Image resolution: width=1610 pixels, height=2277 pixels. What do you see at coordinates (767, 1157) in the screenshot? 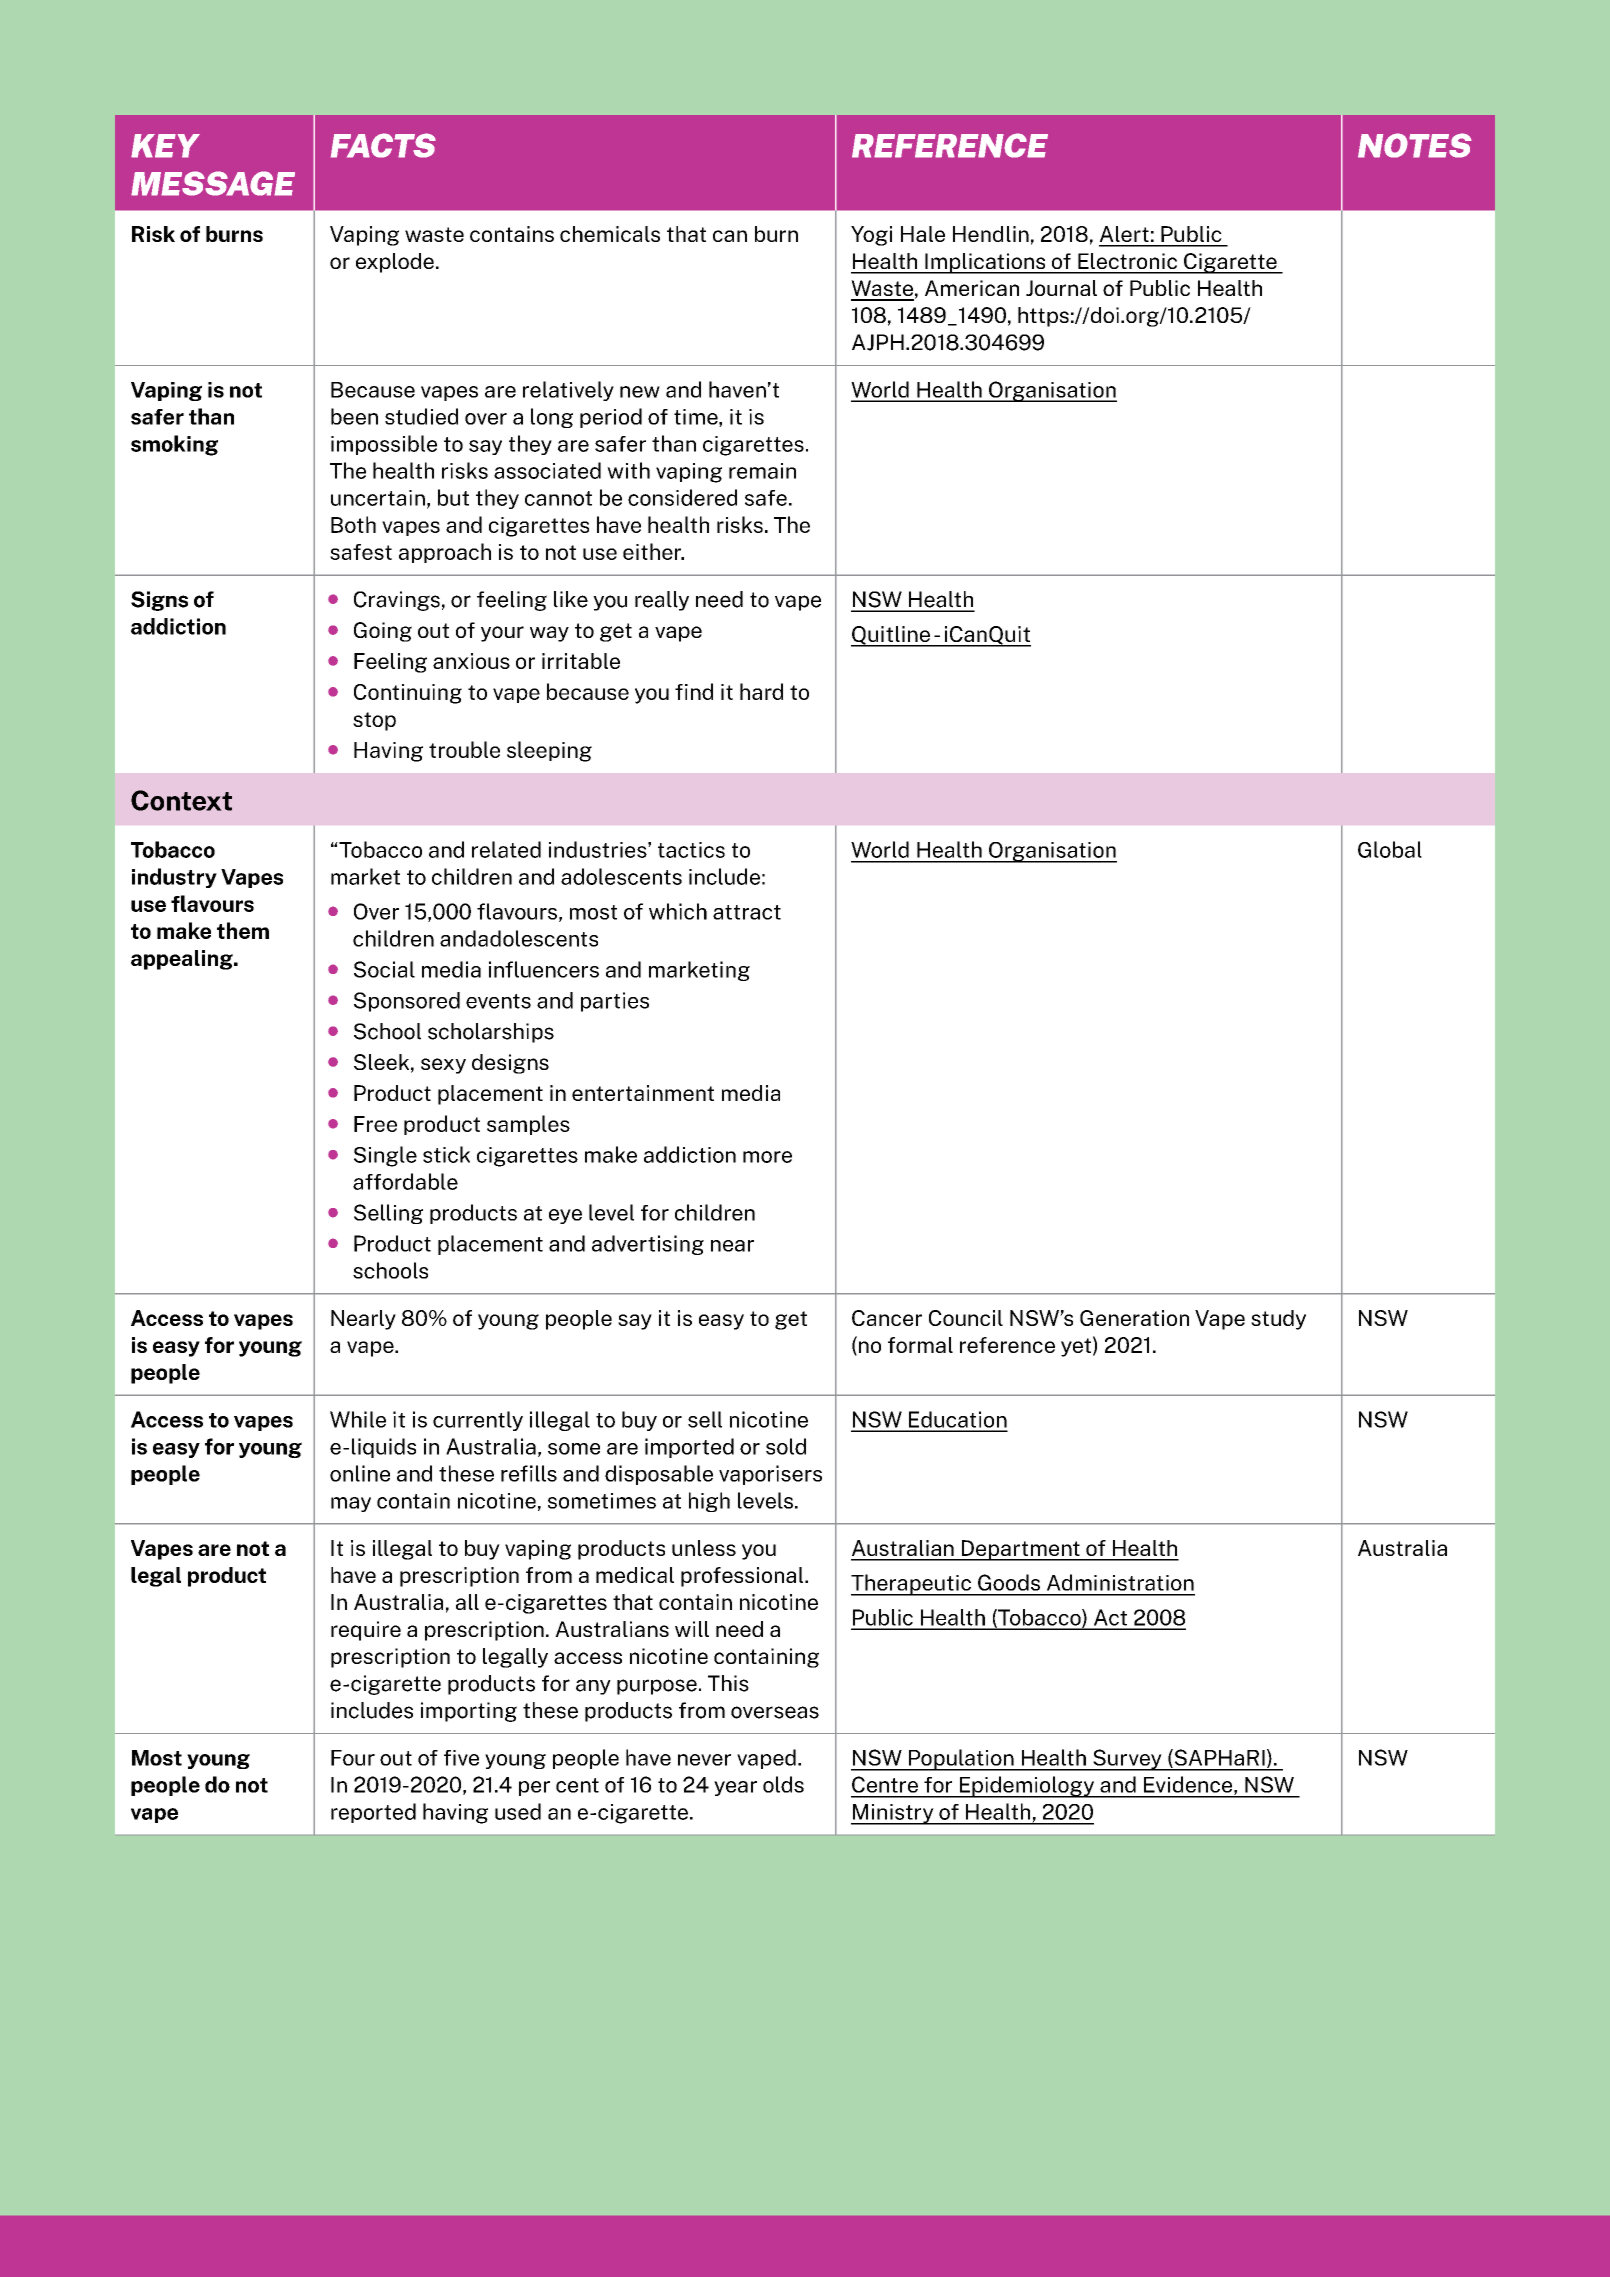
I see `more` at bounding box center [767, 1157].
